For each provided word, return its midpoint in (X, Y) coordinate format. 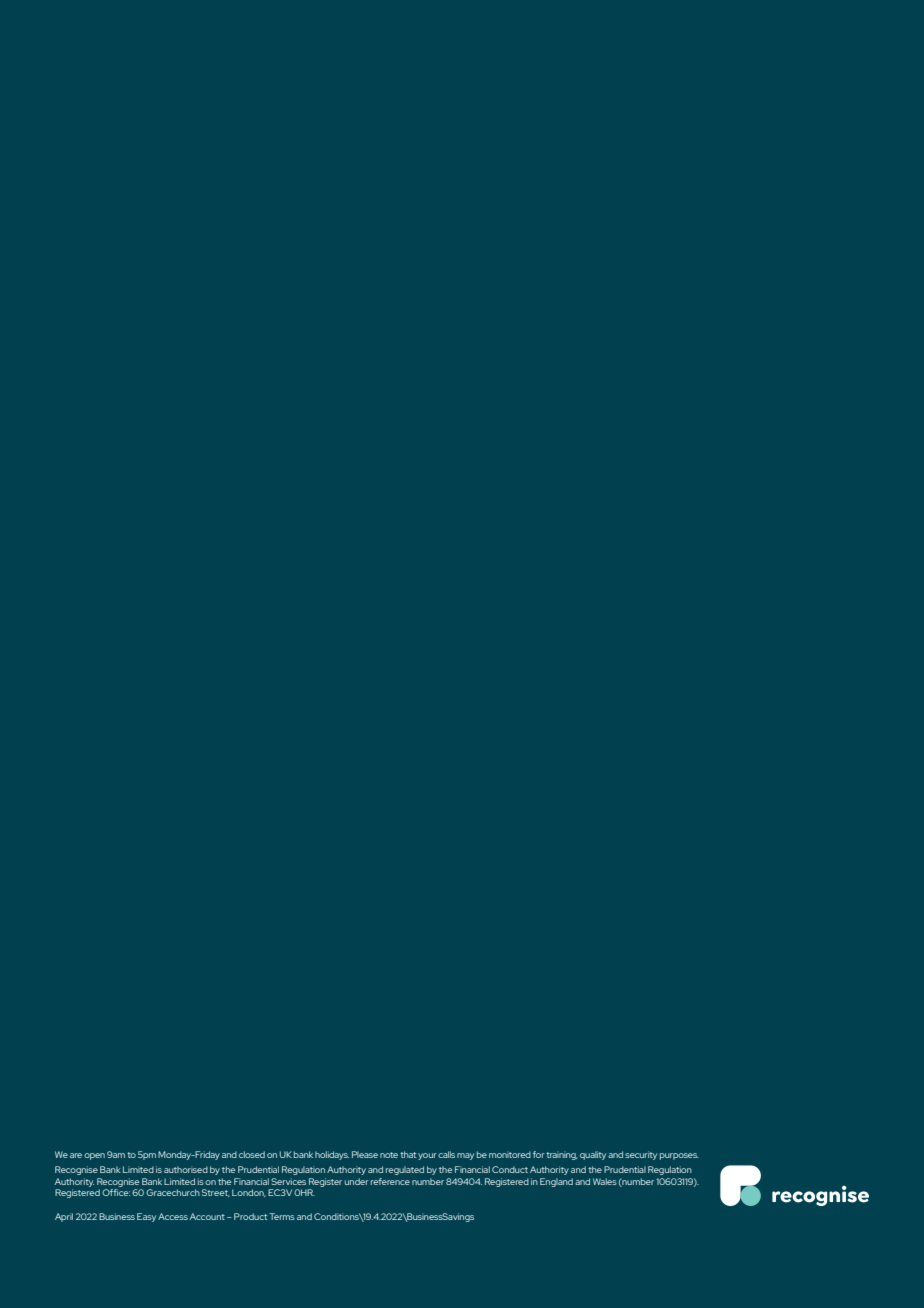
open (94, 1156)
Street (216, 1193)
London (249, 1193)
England (556, 1182)
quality (593, 1155)
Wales (605, 1181)
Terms (282, 1216)
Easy (146, 1217)
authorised (186, 1169)
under (357, 1181)
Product (250, 1216)
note (389, 1155)
